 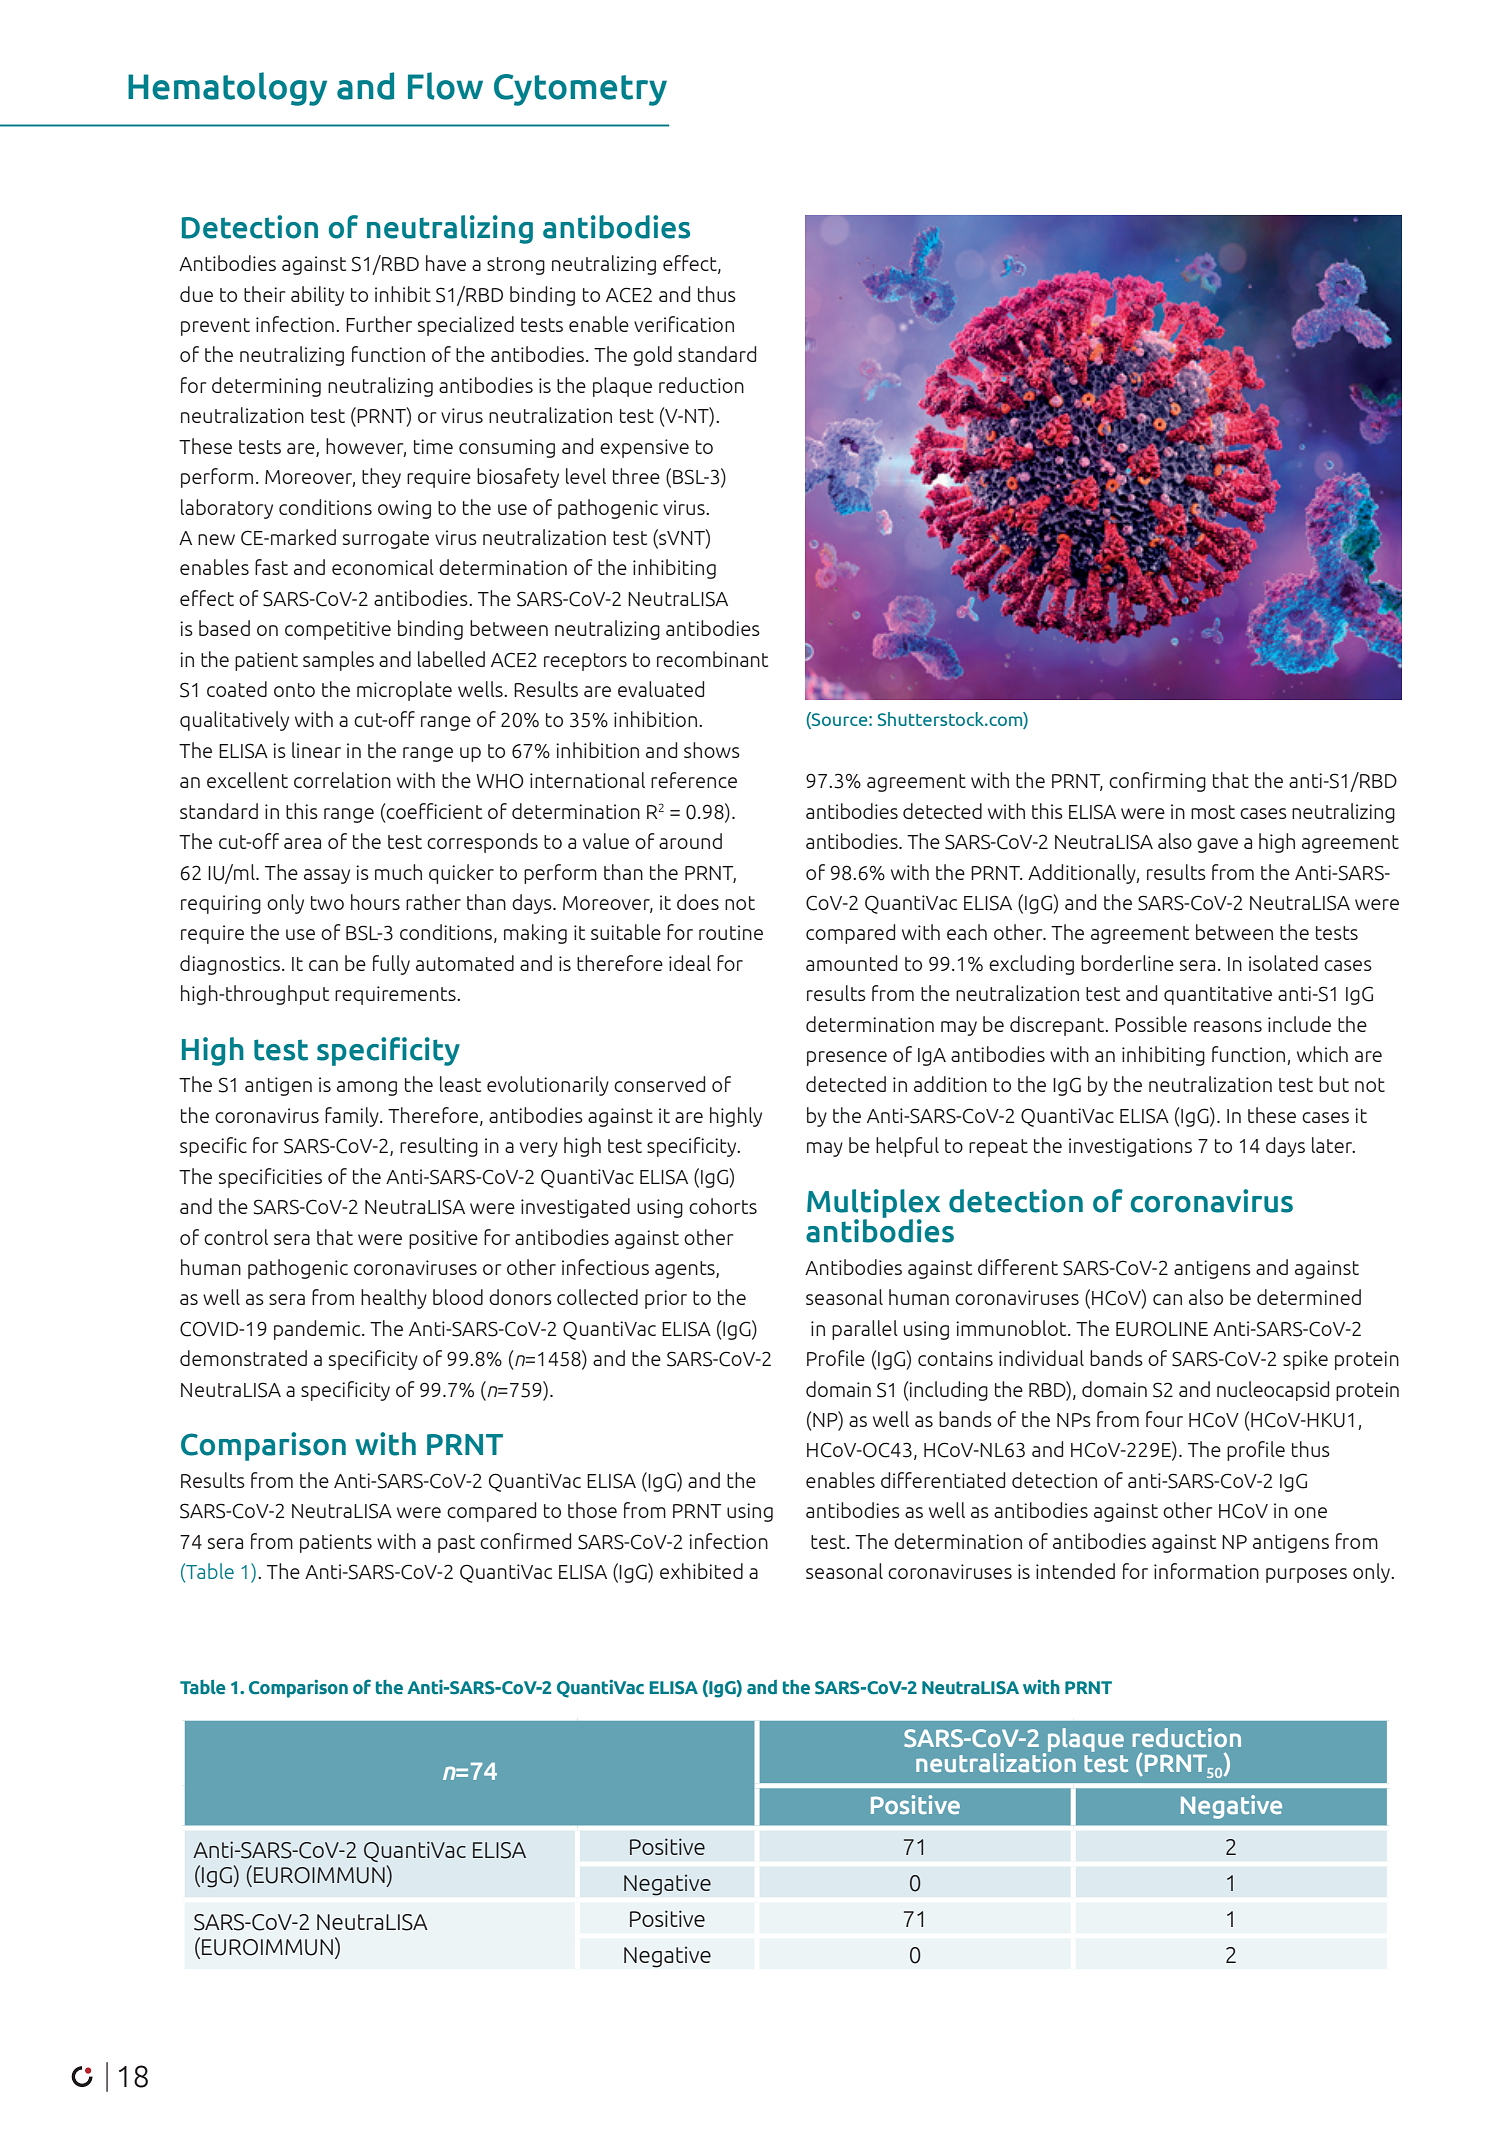 I want to click on gave, so click(x=1217, y=845).
